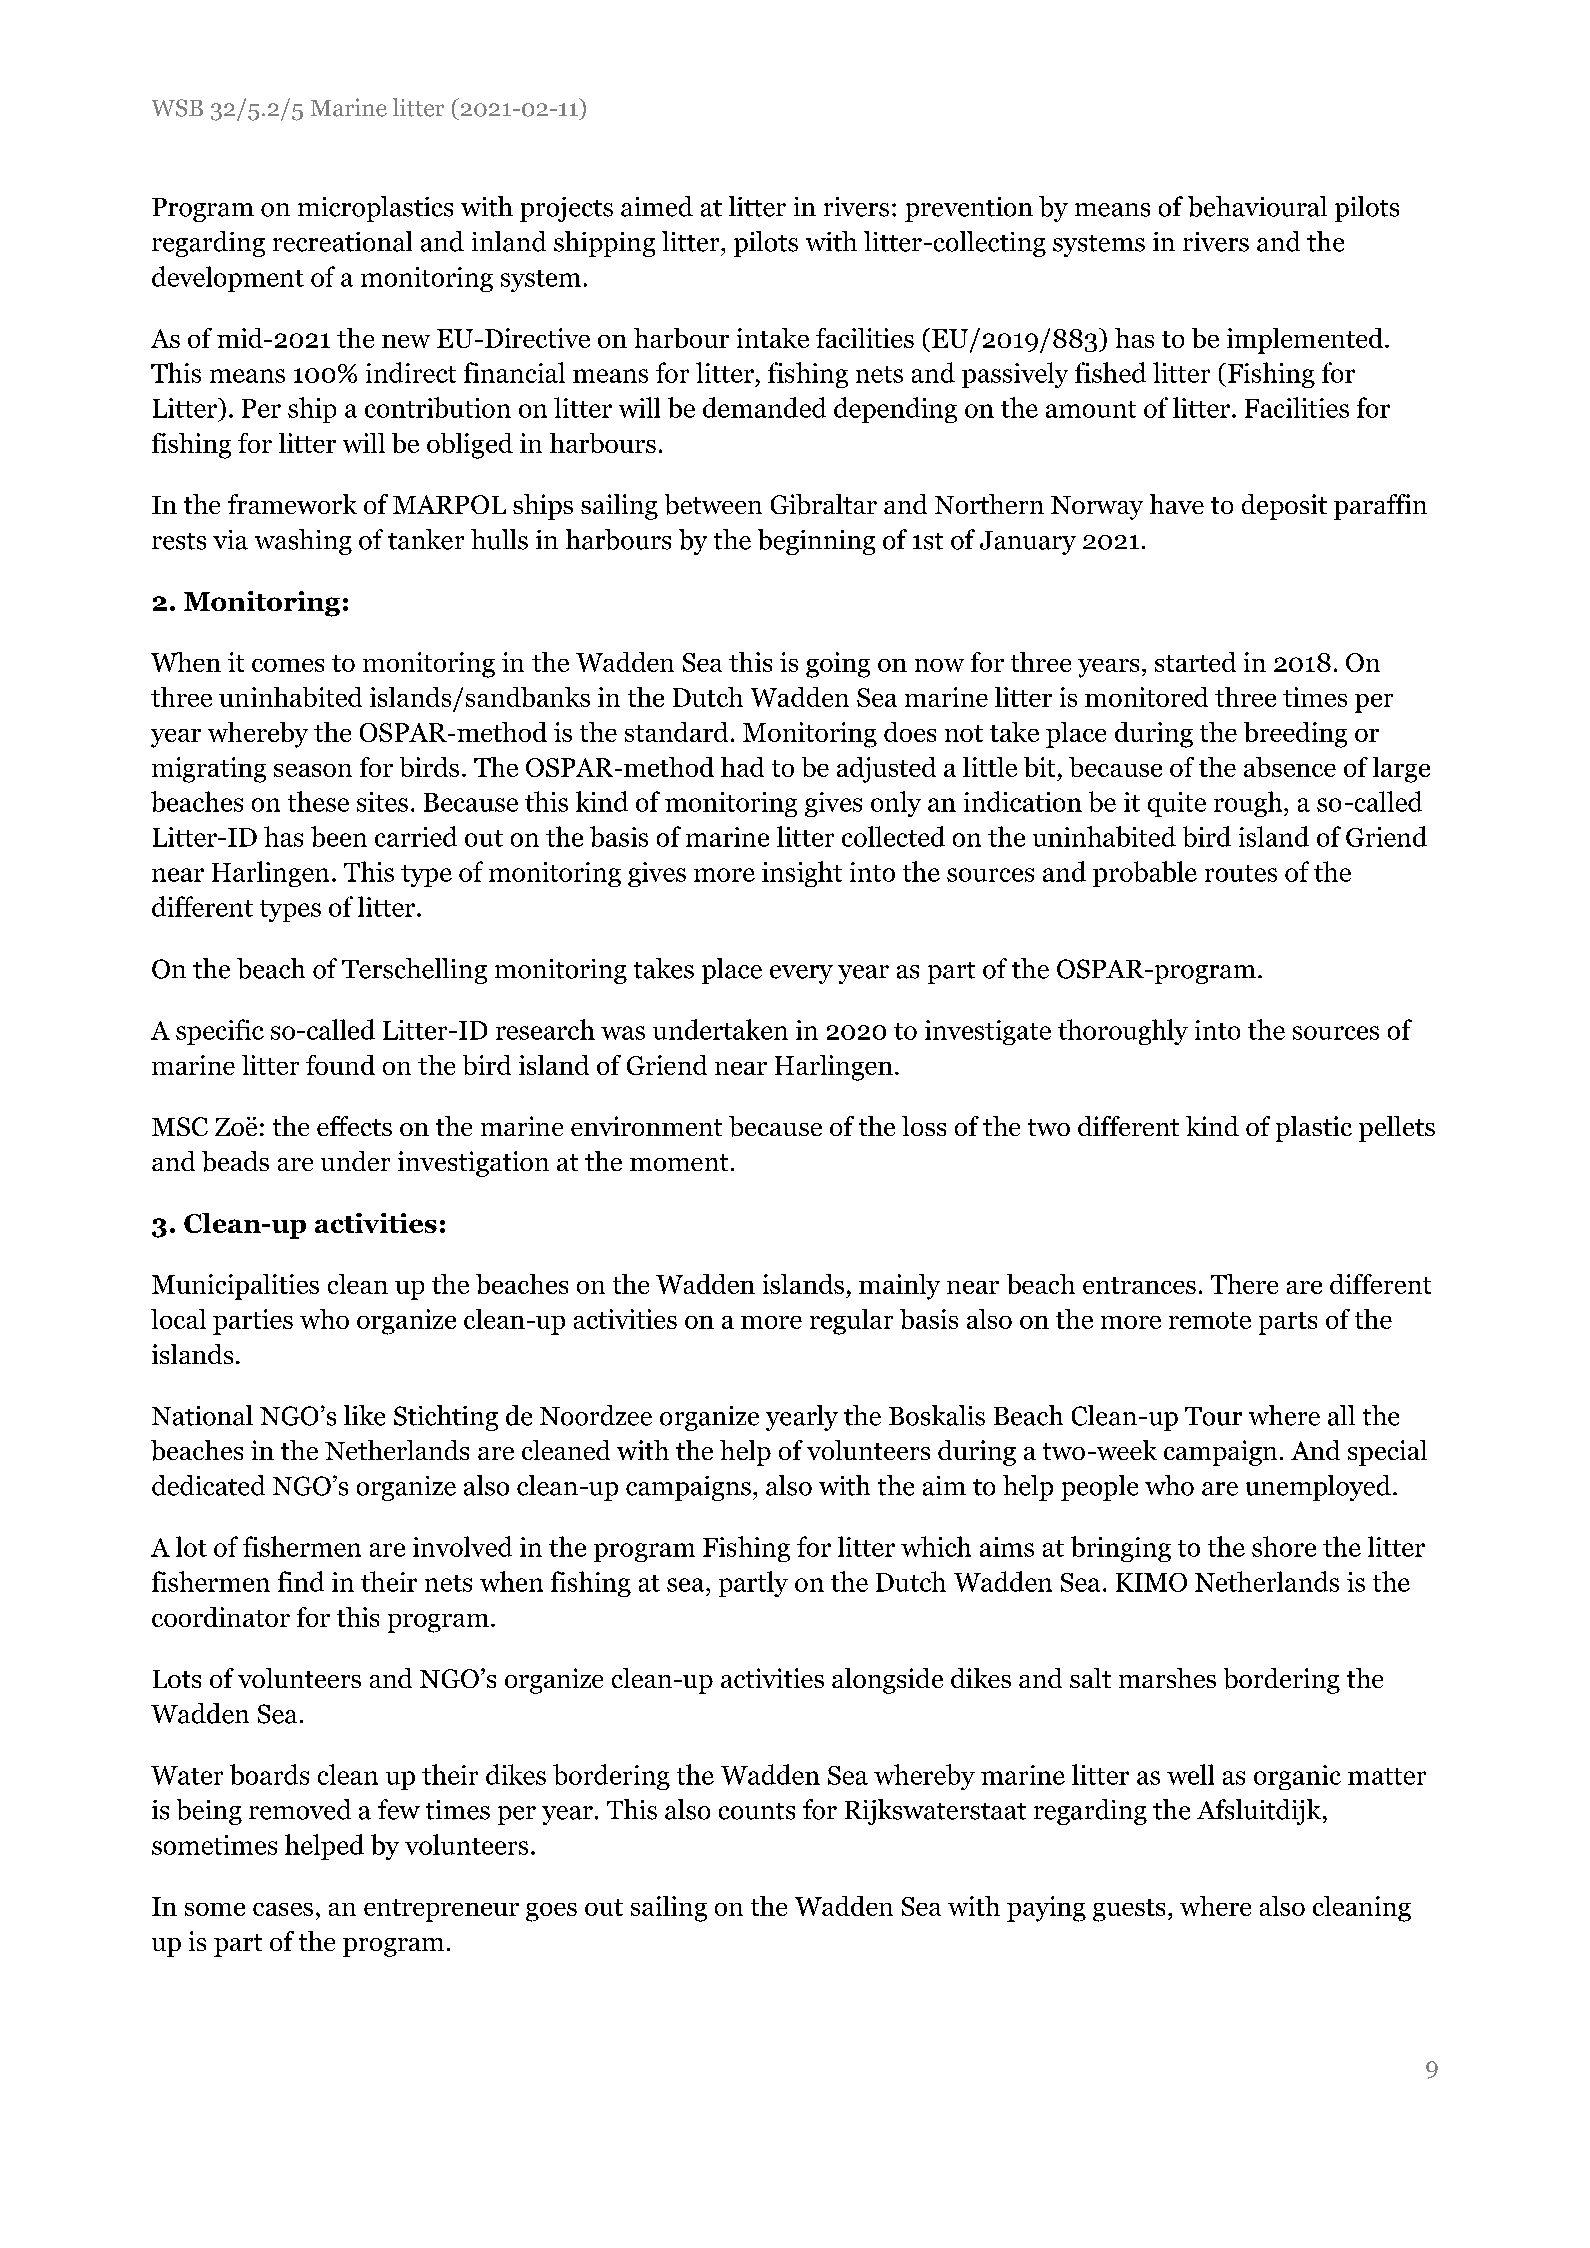 The image size is (1590, 2248). I want to click on counts, so click(757, 1811).
